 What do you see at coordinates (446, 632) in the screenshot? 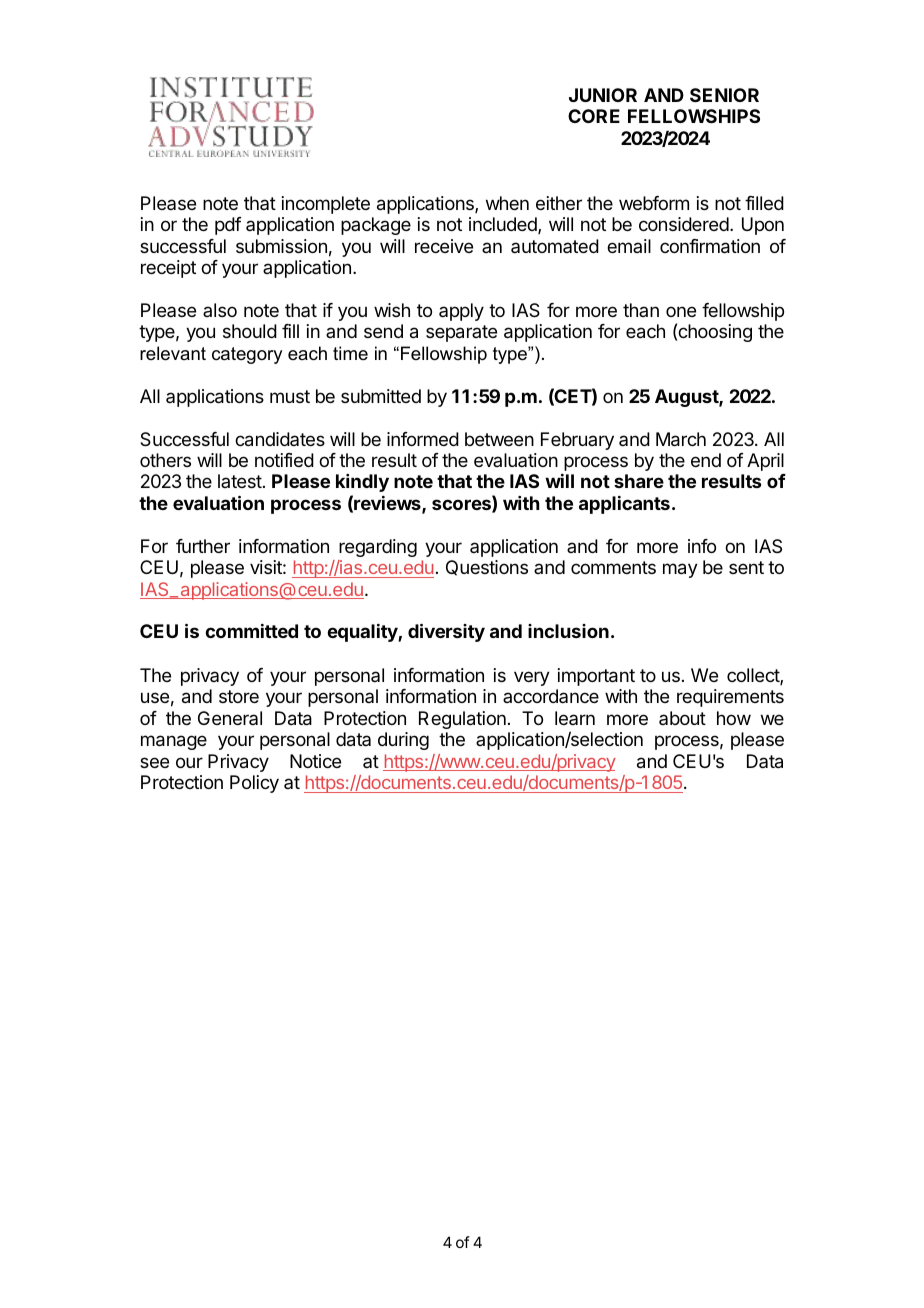
I see `diversity` at bounding box center [446, 632].
